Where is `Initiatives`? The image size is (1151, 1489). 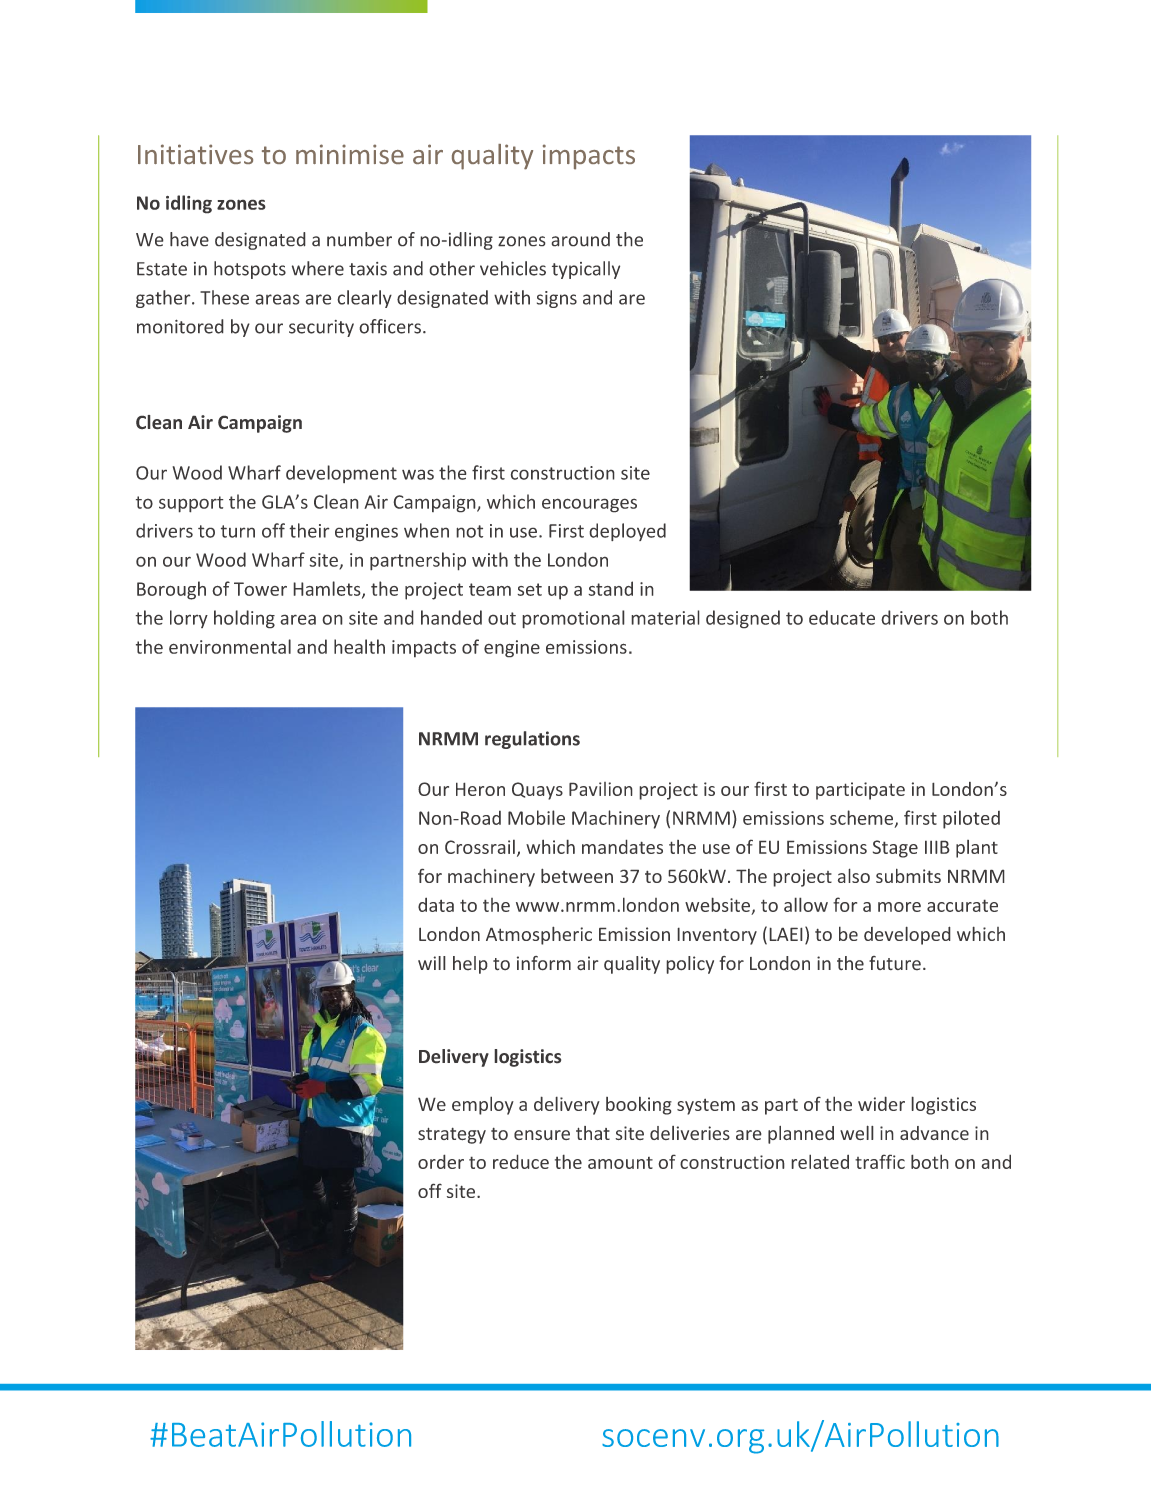
Initiatives is located at coordinates (195, 154).
